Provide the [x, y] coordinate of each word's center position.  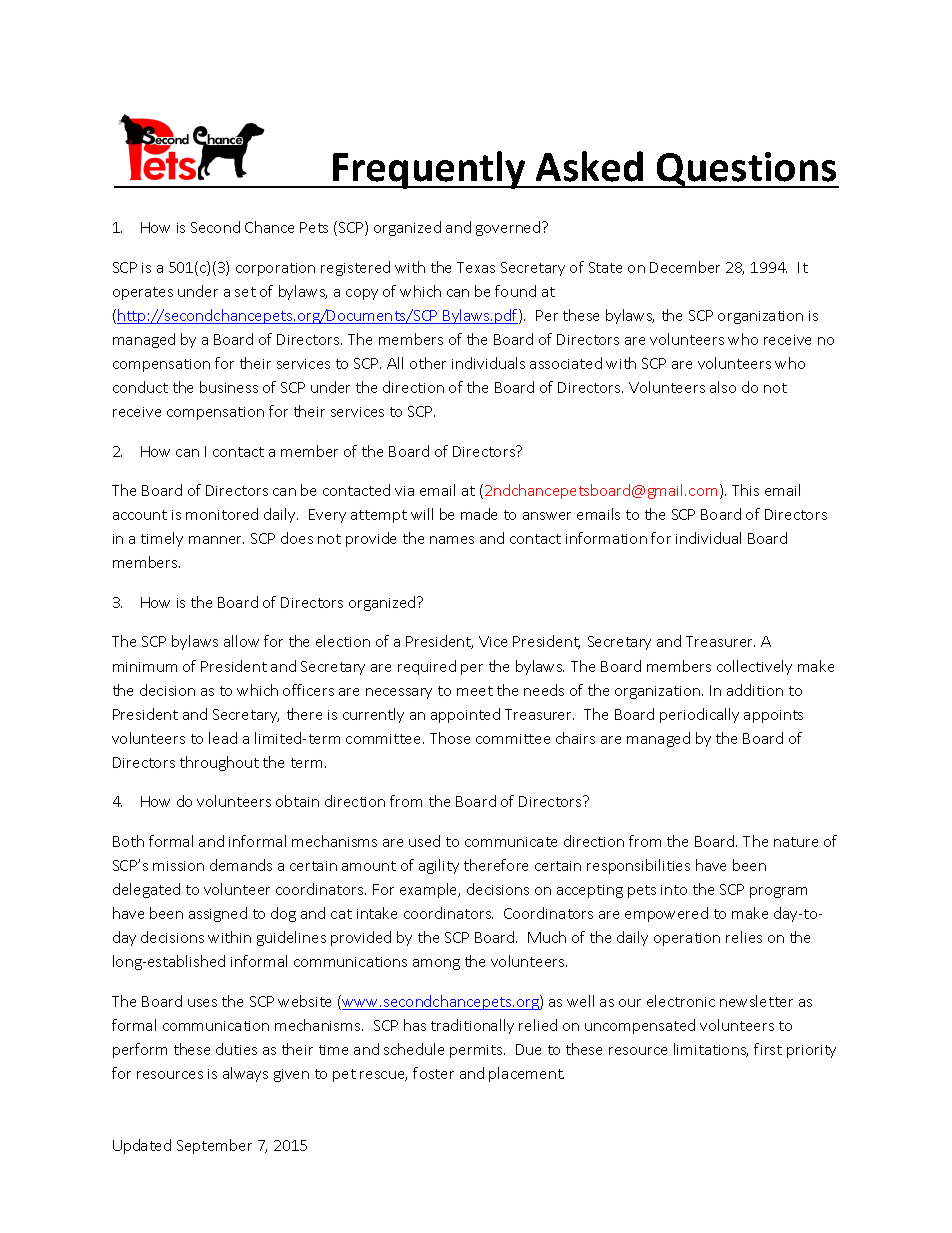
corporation [275, 269]
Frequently [429, 170]
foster [433, 1073]
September [214, 1146]
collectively [754, 667]
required [427, 667]
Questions [747, 170]
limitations [711, 1050]
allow [241, 641]
